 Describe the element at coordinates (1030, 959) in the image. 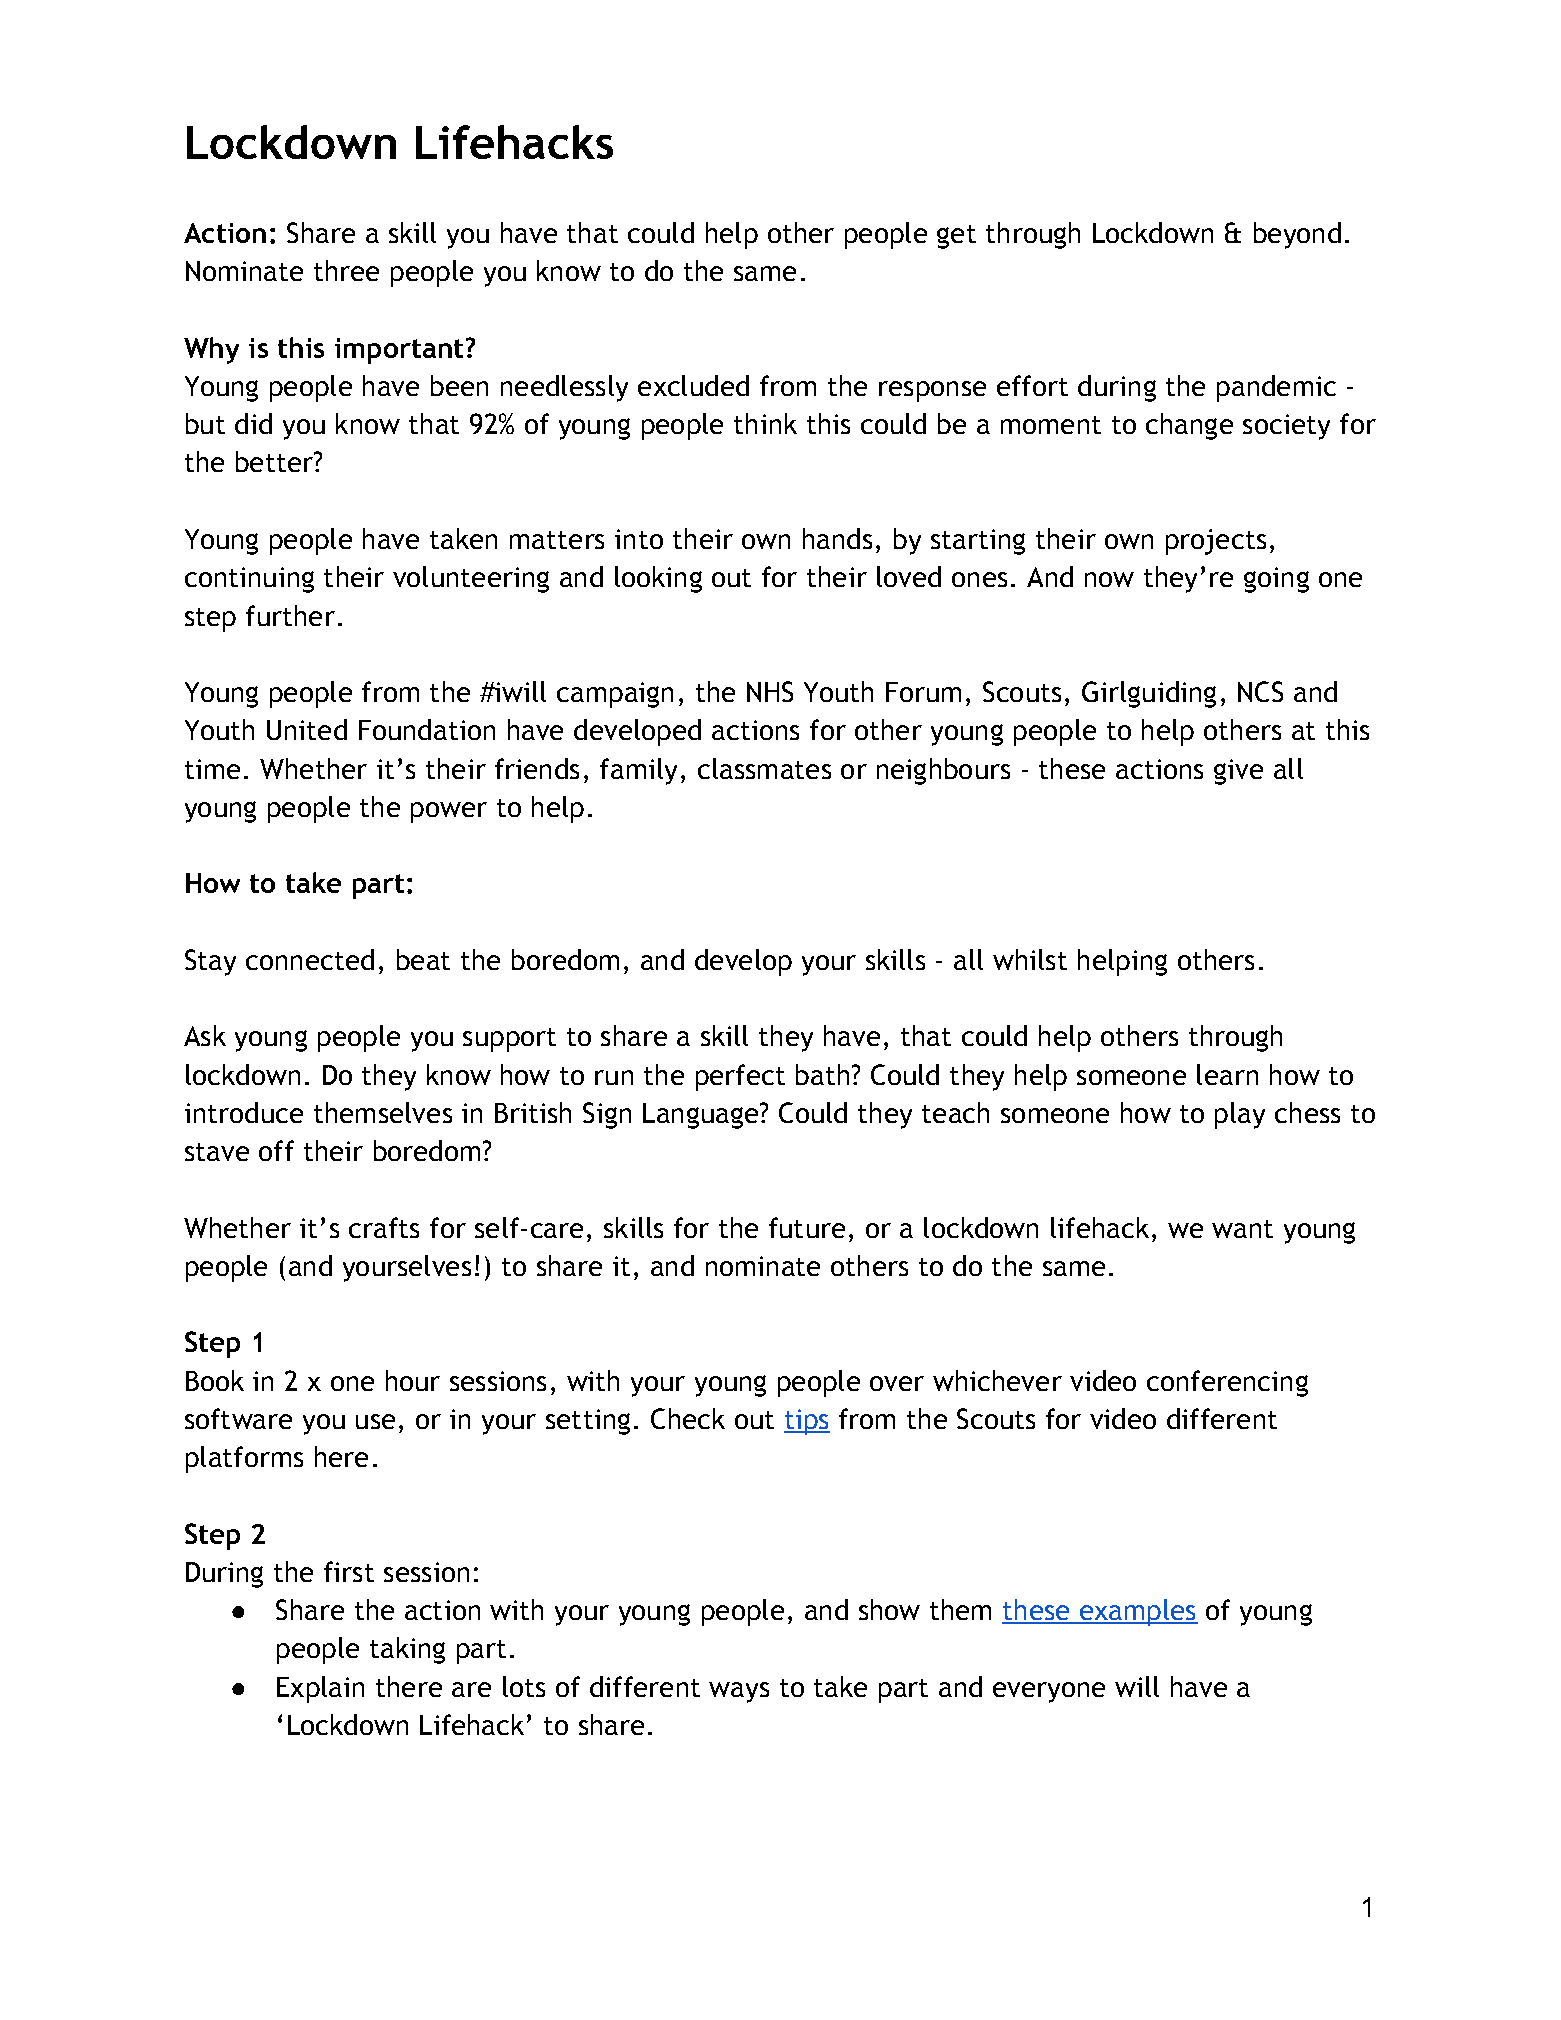

I see `whilst` at that location.
